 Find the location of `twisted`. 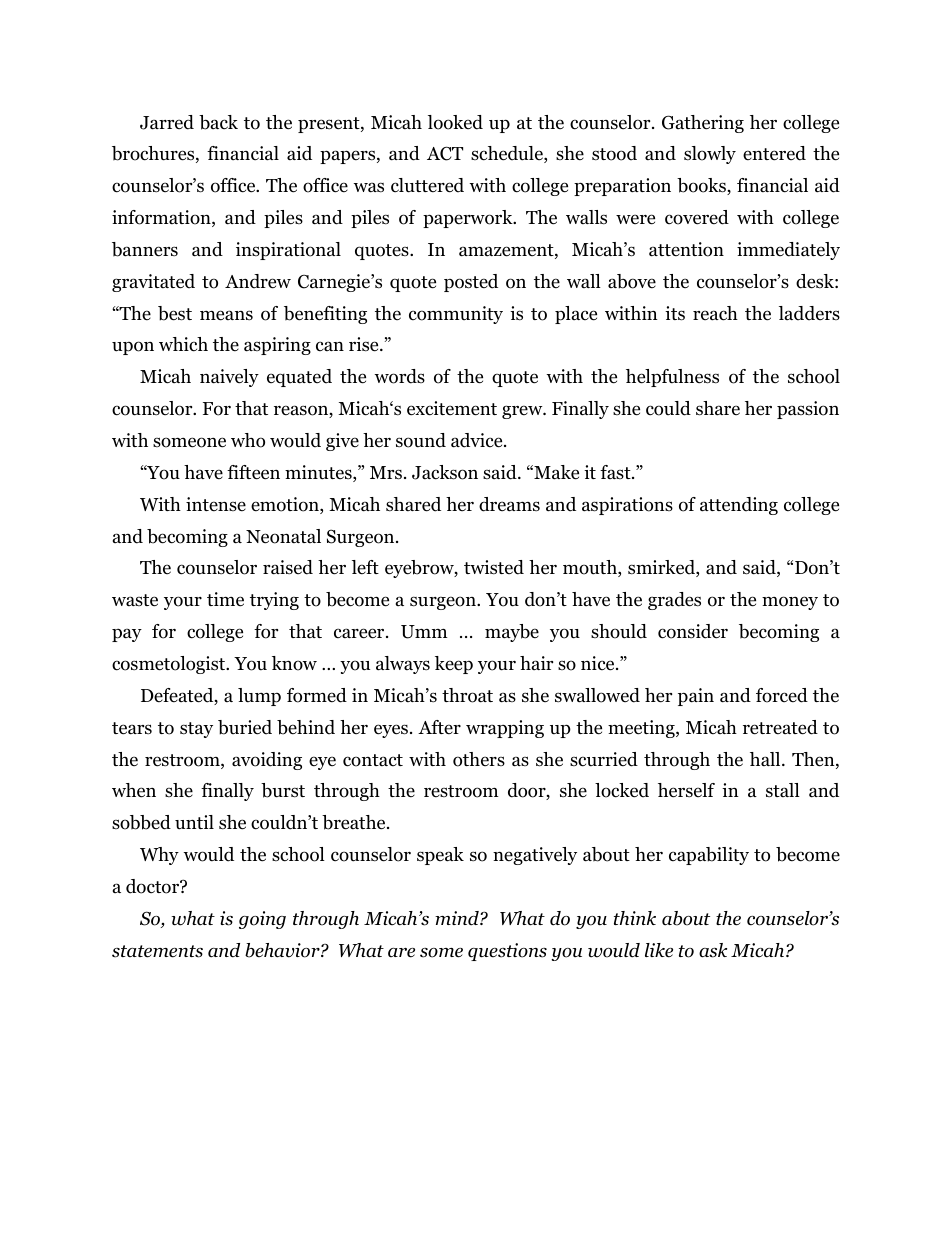

twisted is located at coordinates (494, 567).
